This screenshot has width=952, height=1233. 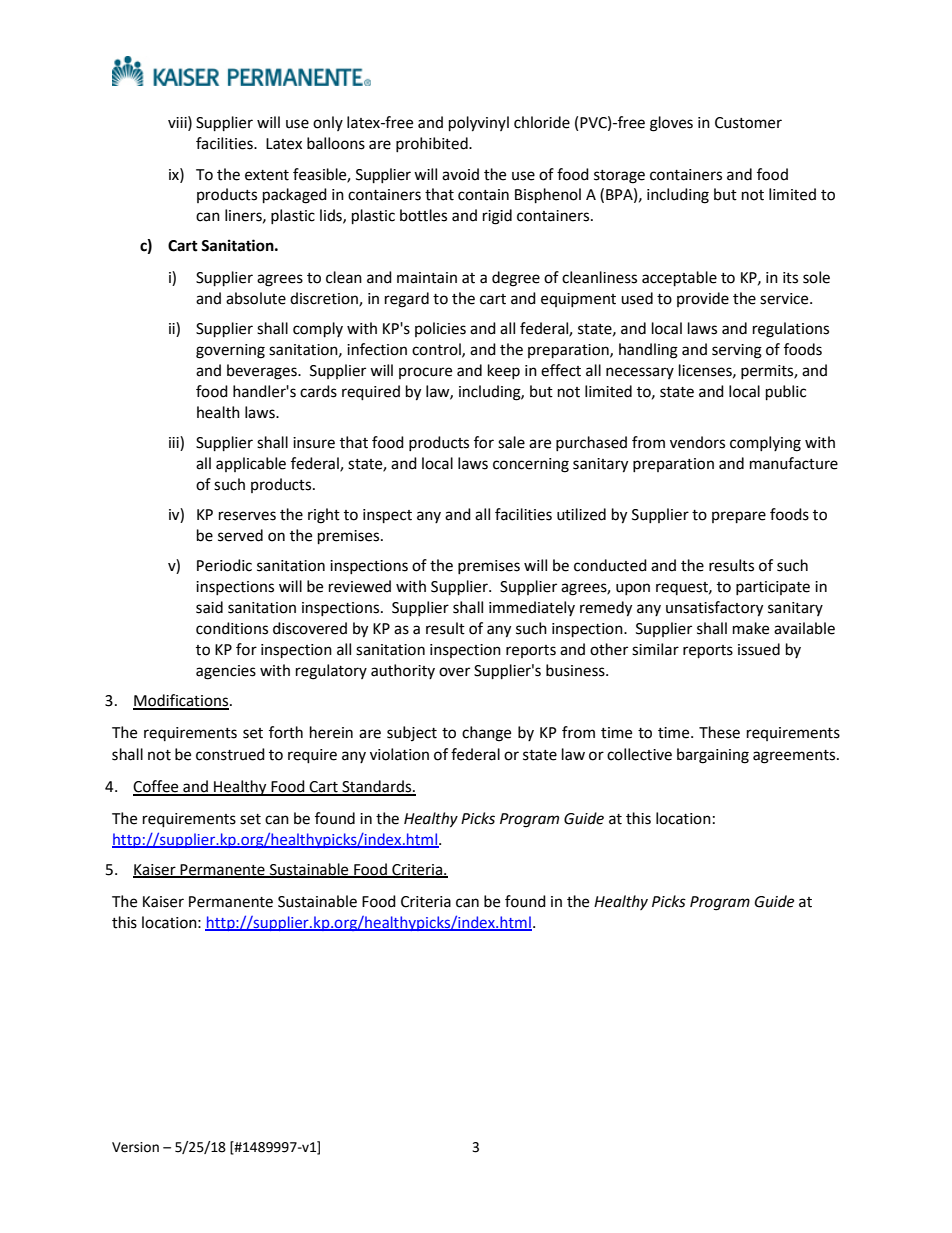 I want to click on extent, so click(x=267, y=175).
